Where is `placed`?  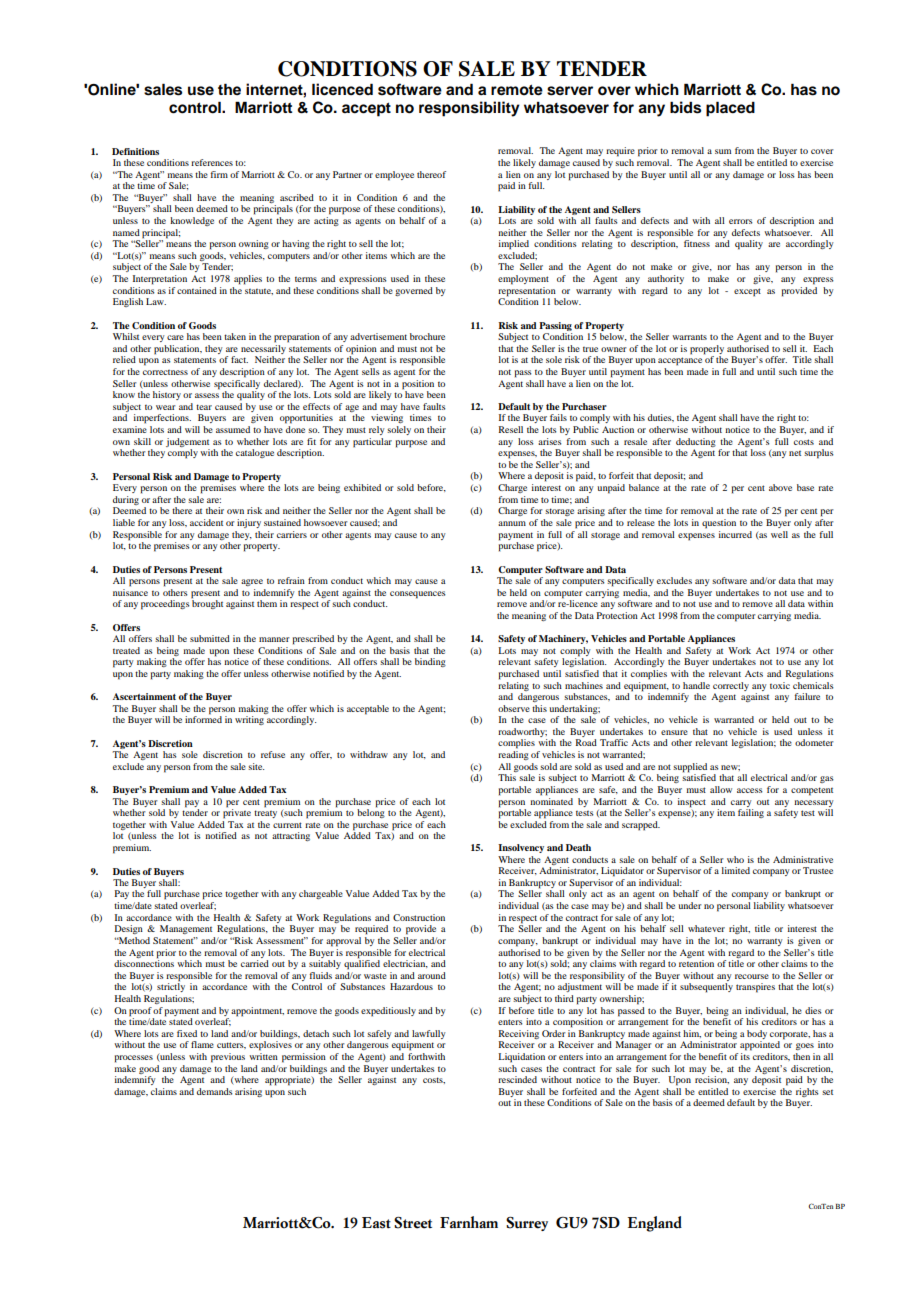 placed is located at coordinates (730, 109).
